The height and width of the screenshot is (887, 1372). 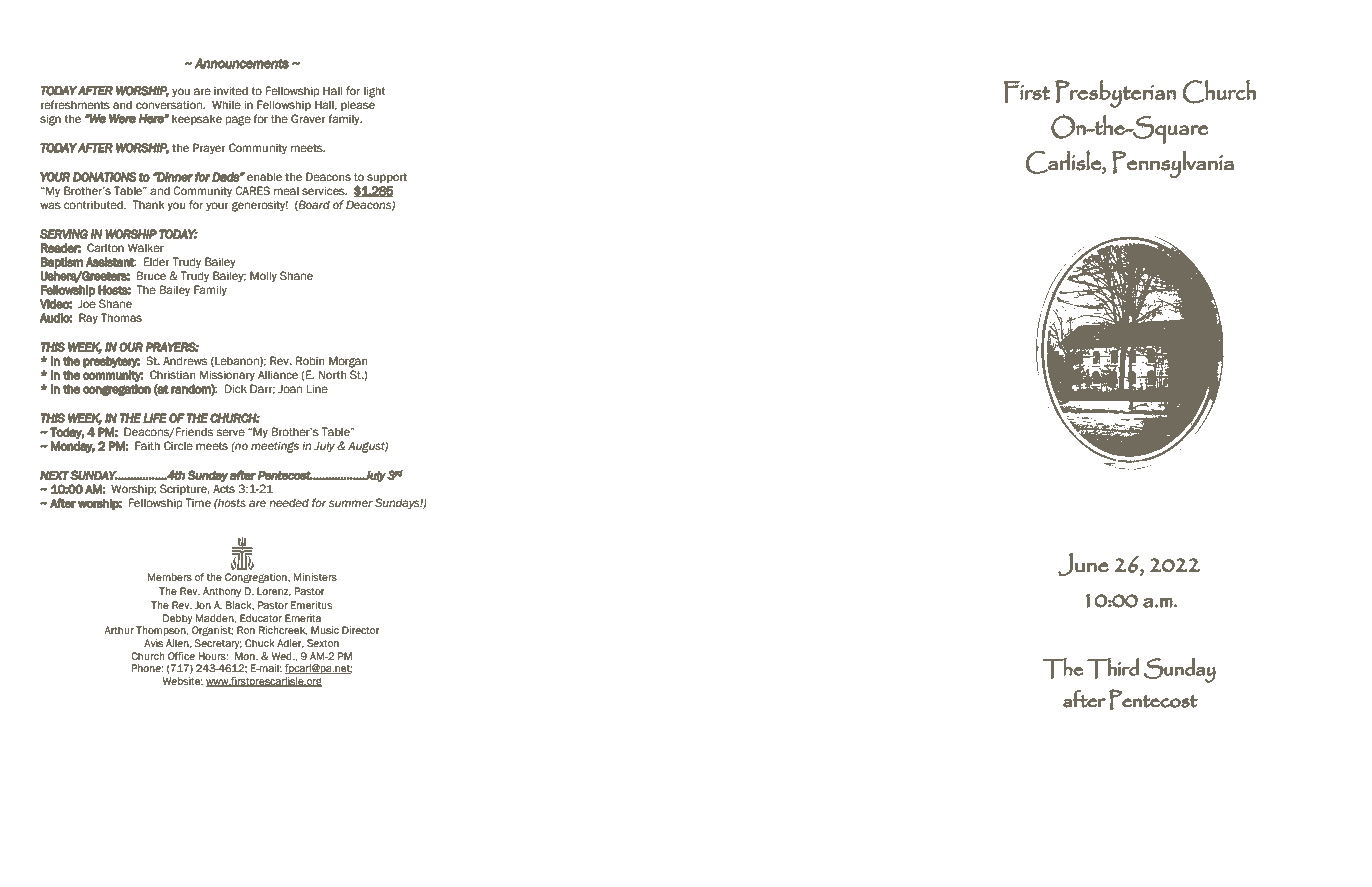 I want to click on Andrews, so click(x=185, y=361).
